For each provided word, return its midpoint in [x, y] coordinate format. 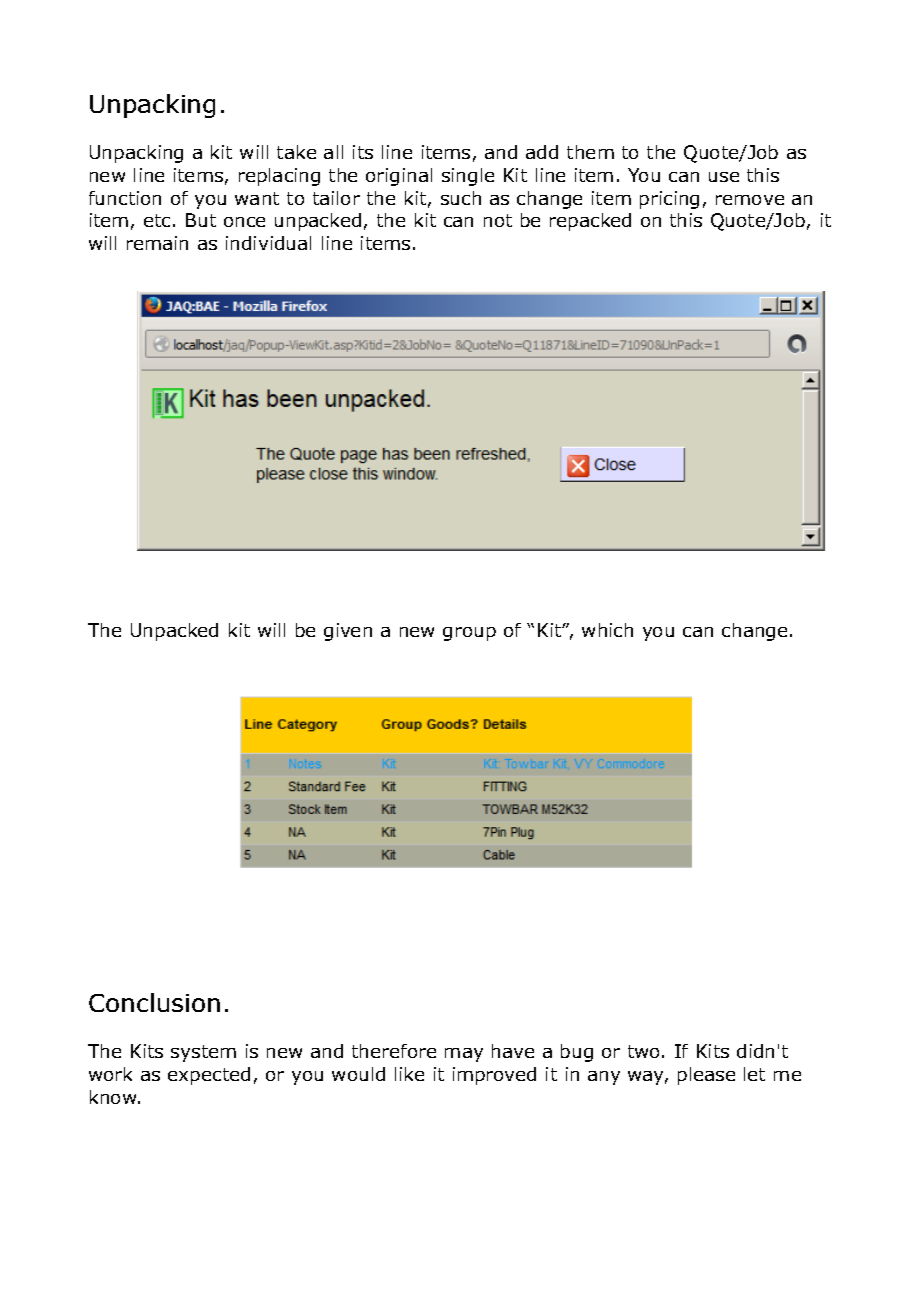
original [399, 177]
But [201, 220]
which [607, 630]
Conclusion [154, 1002]
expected [209, 1076]
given [348, 632]
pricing [669, 200]
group [469, 634]
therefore [394, 1051]
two [643, 1051]
